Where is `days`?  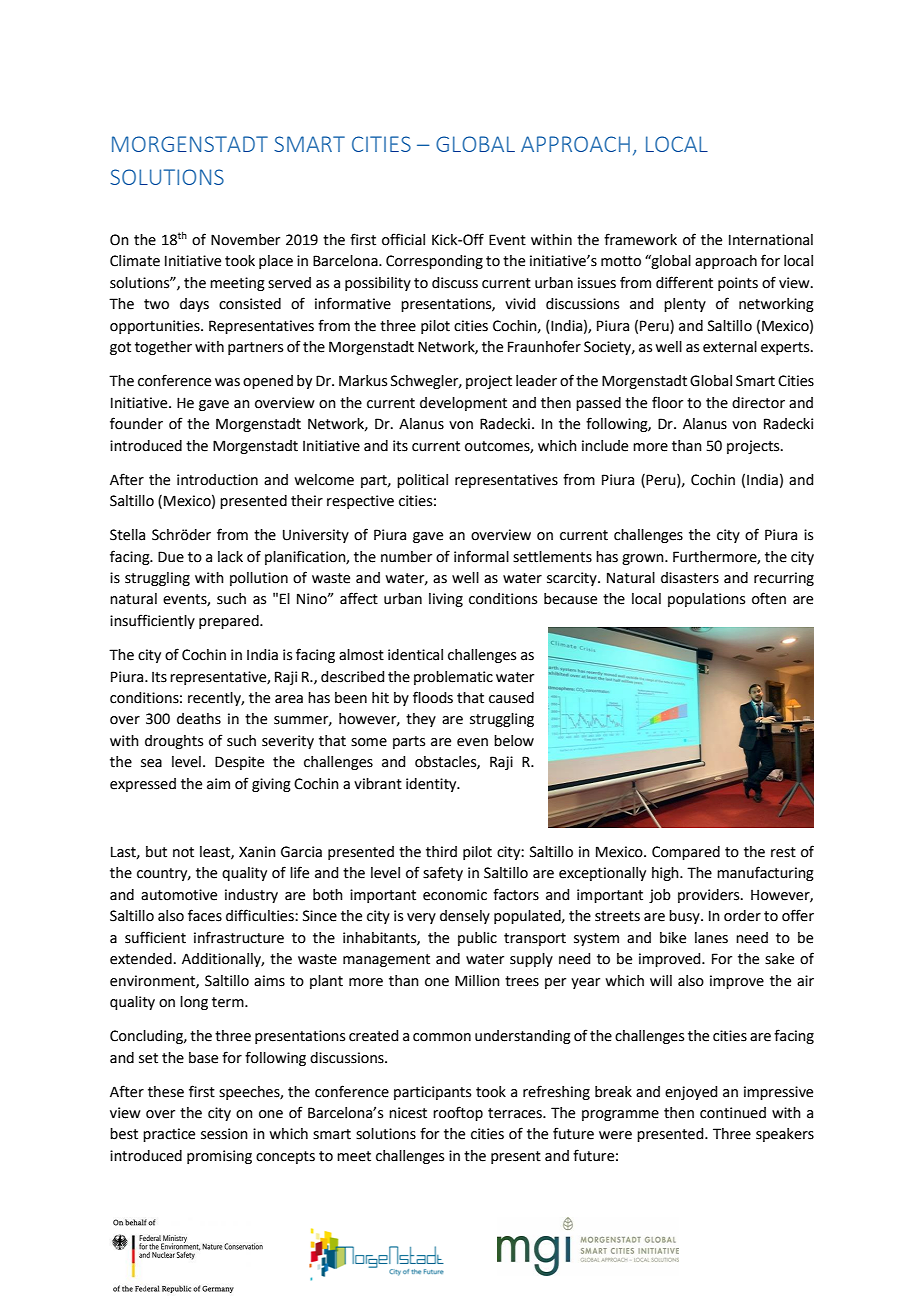
days is located at coordinates (194, 305).
